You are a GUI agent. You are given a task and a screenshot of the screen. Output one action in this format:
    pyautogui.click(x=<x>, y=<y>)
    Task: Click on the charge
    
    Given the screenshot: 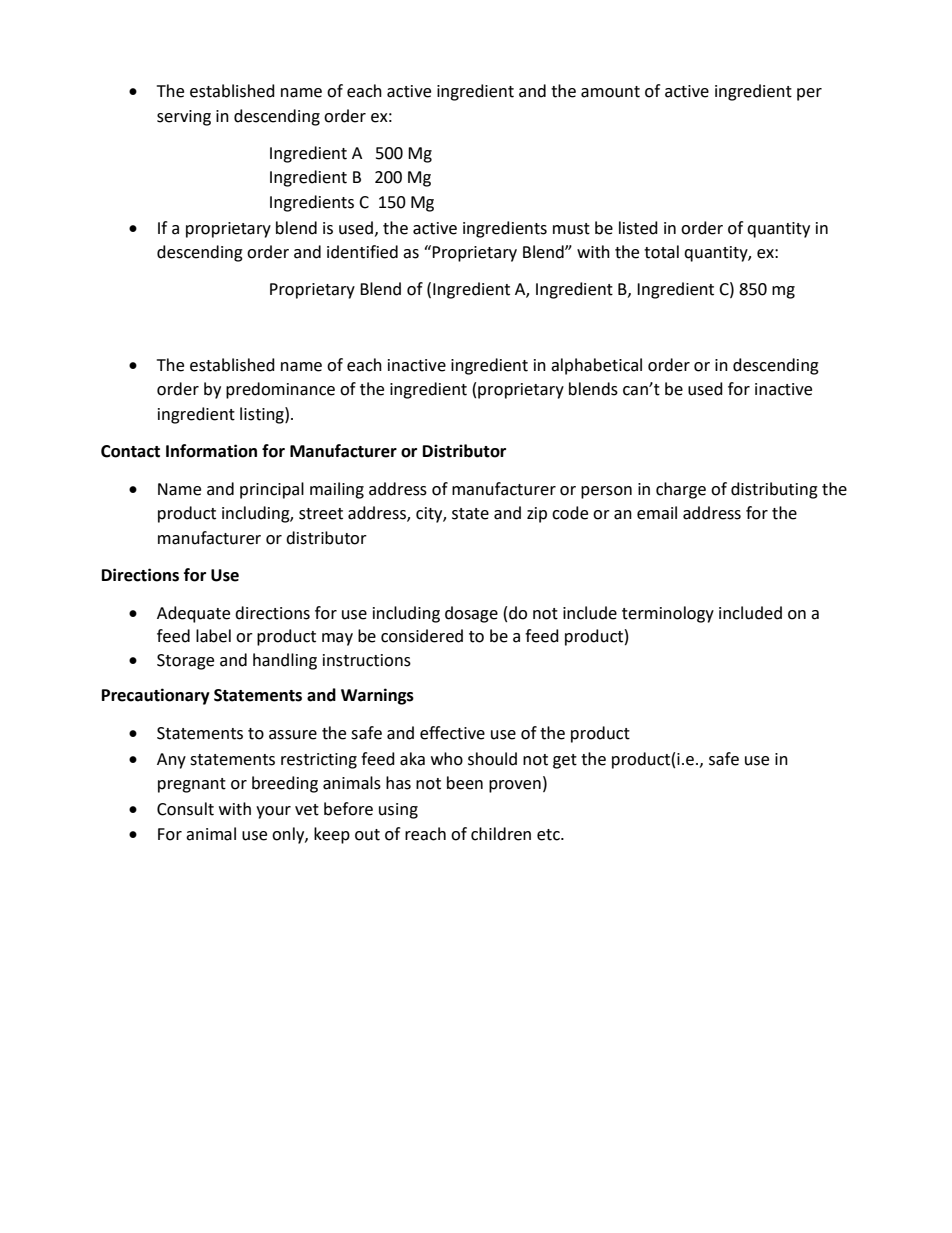 What is the action you would take?
    pyautogui.click(x=681, y=490)
